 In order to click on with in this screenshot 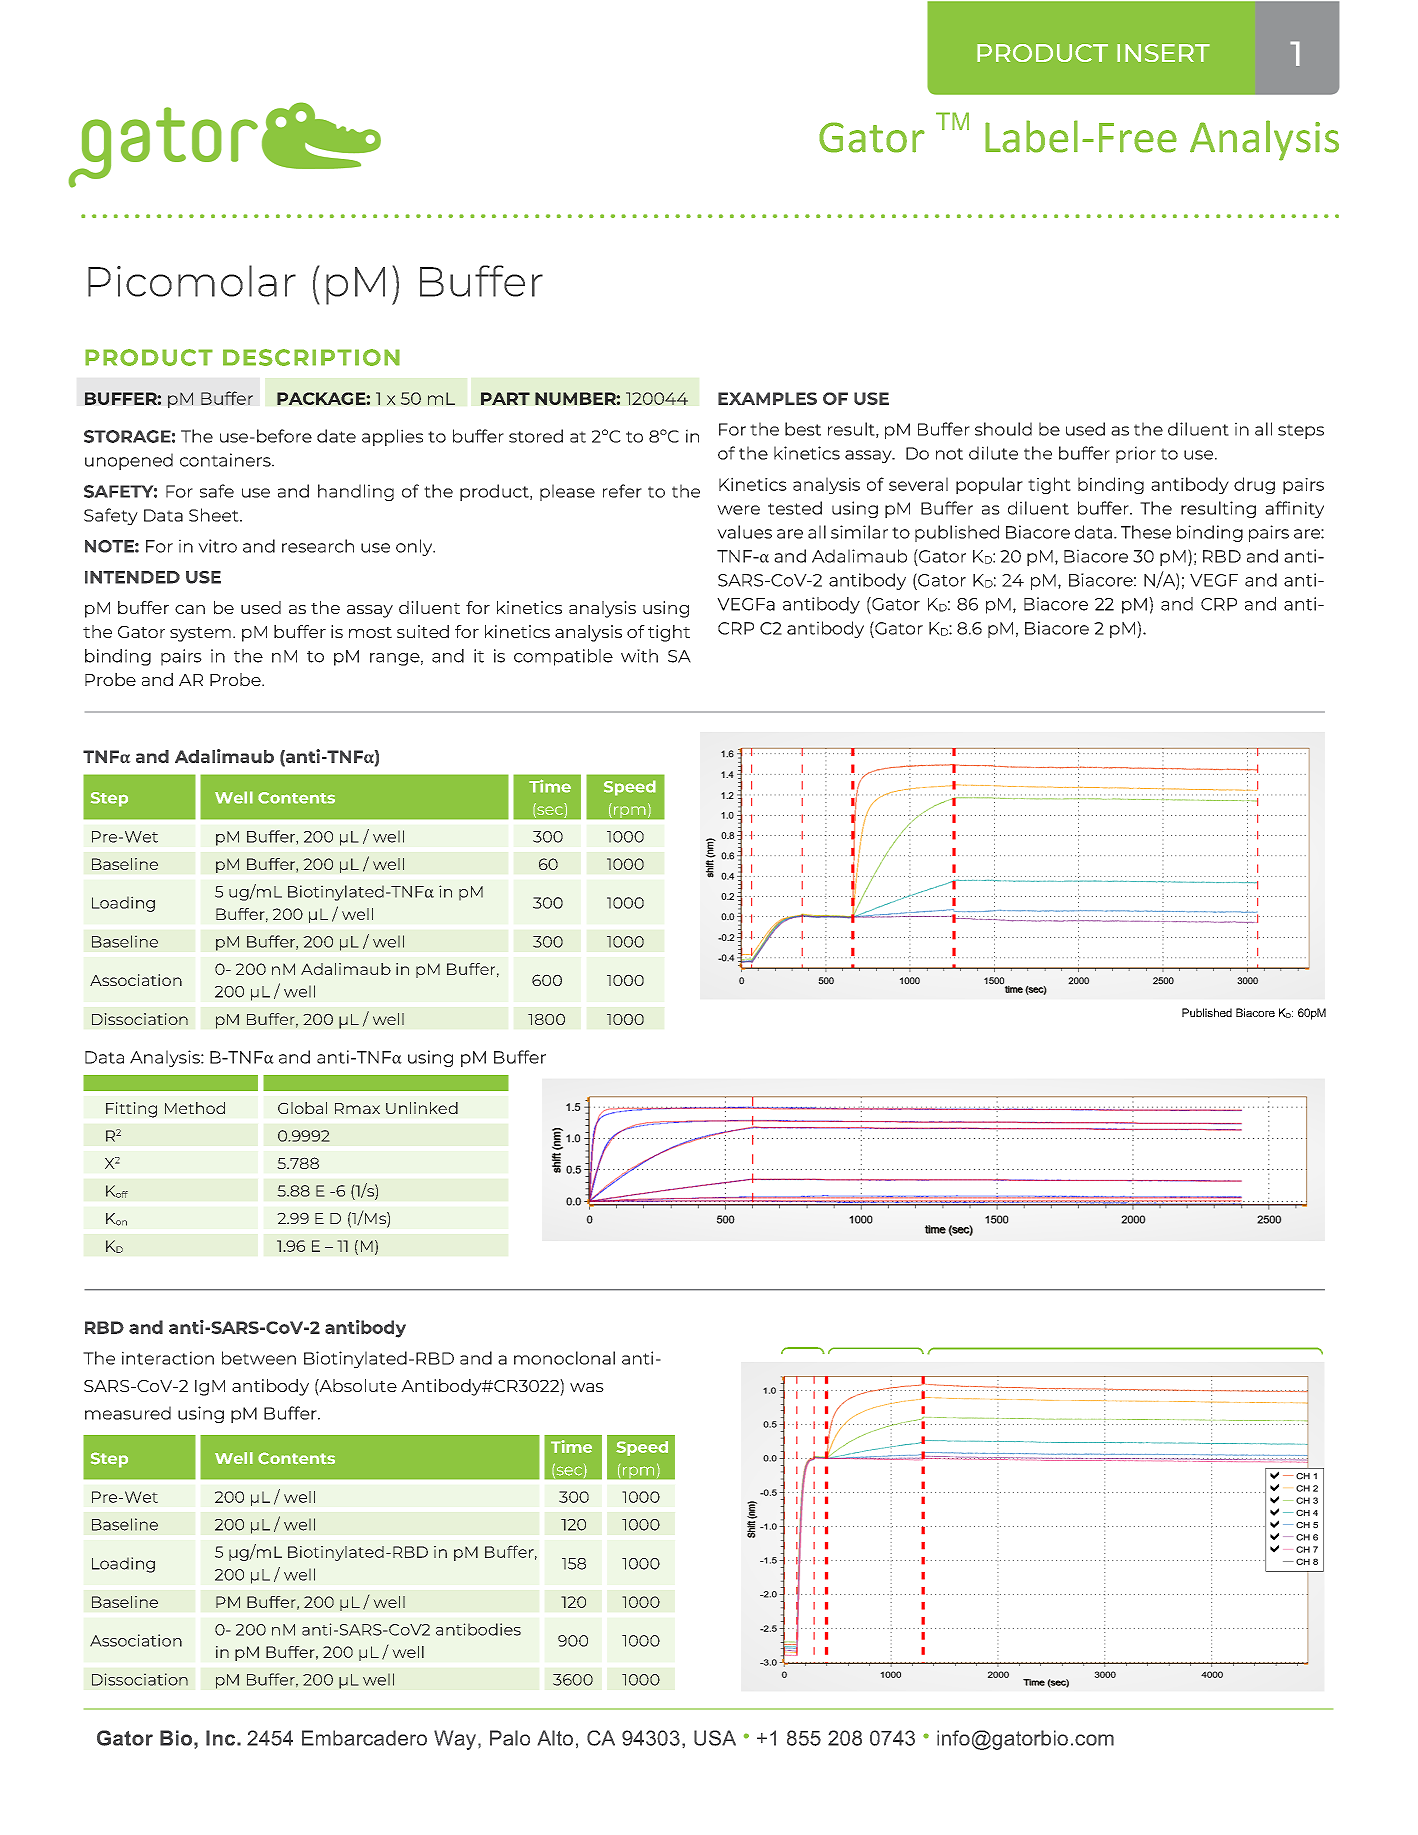, I will do `click(639, 656)`.
